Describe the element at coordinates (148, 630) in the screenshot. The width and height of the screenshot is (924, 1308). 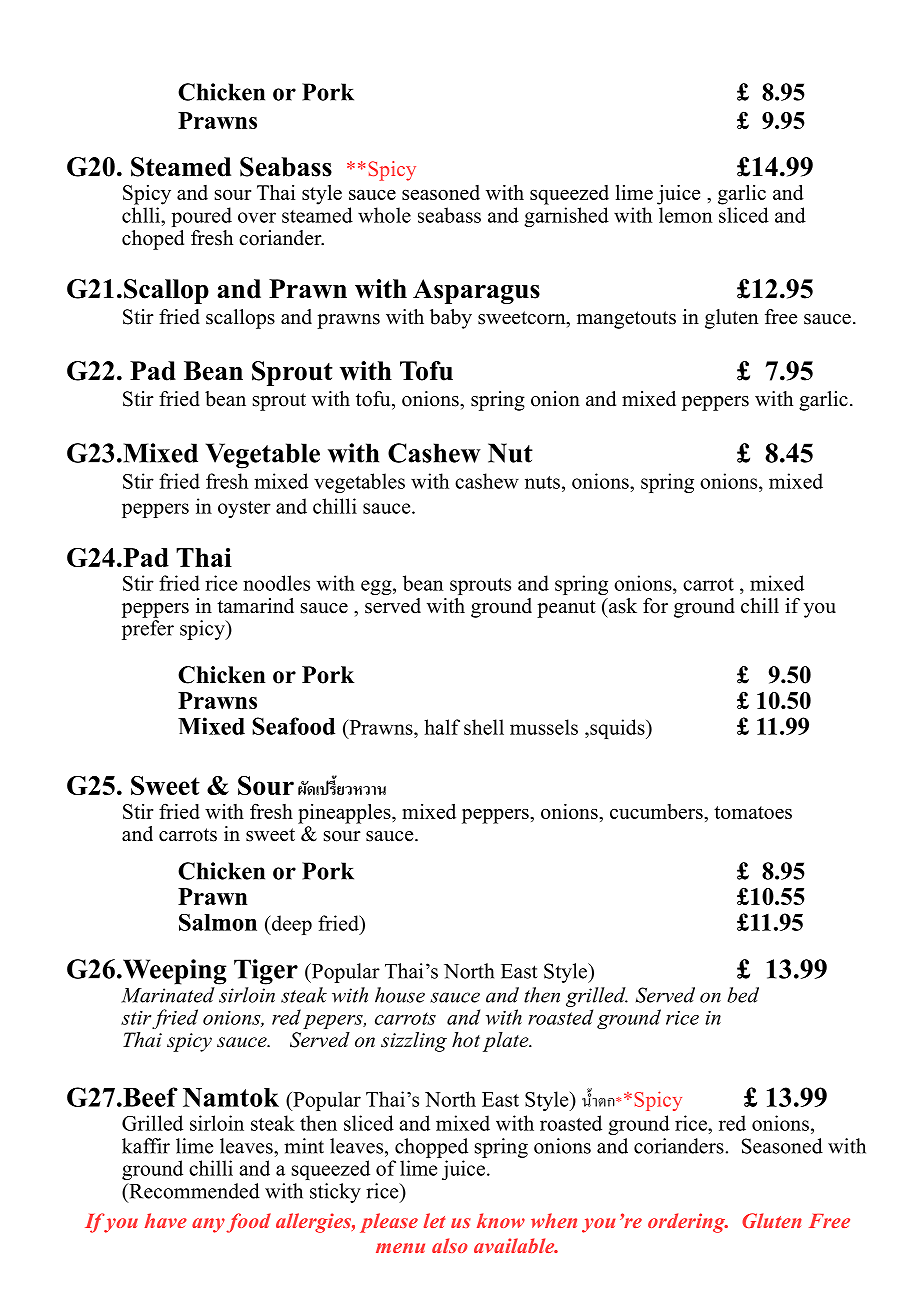
I see `prefer` at that location.
